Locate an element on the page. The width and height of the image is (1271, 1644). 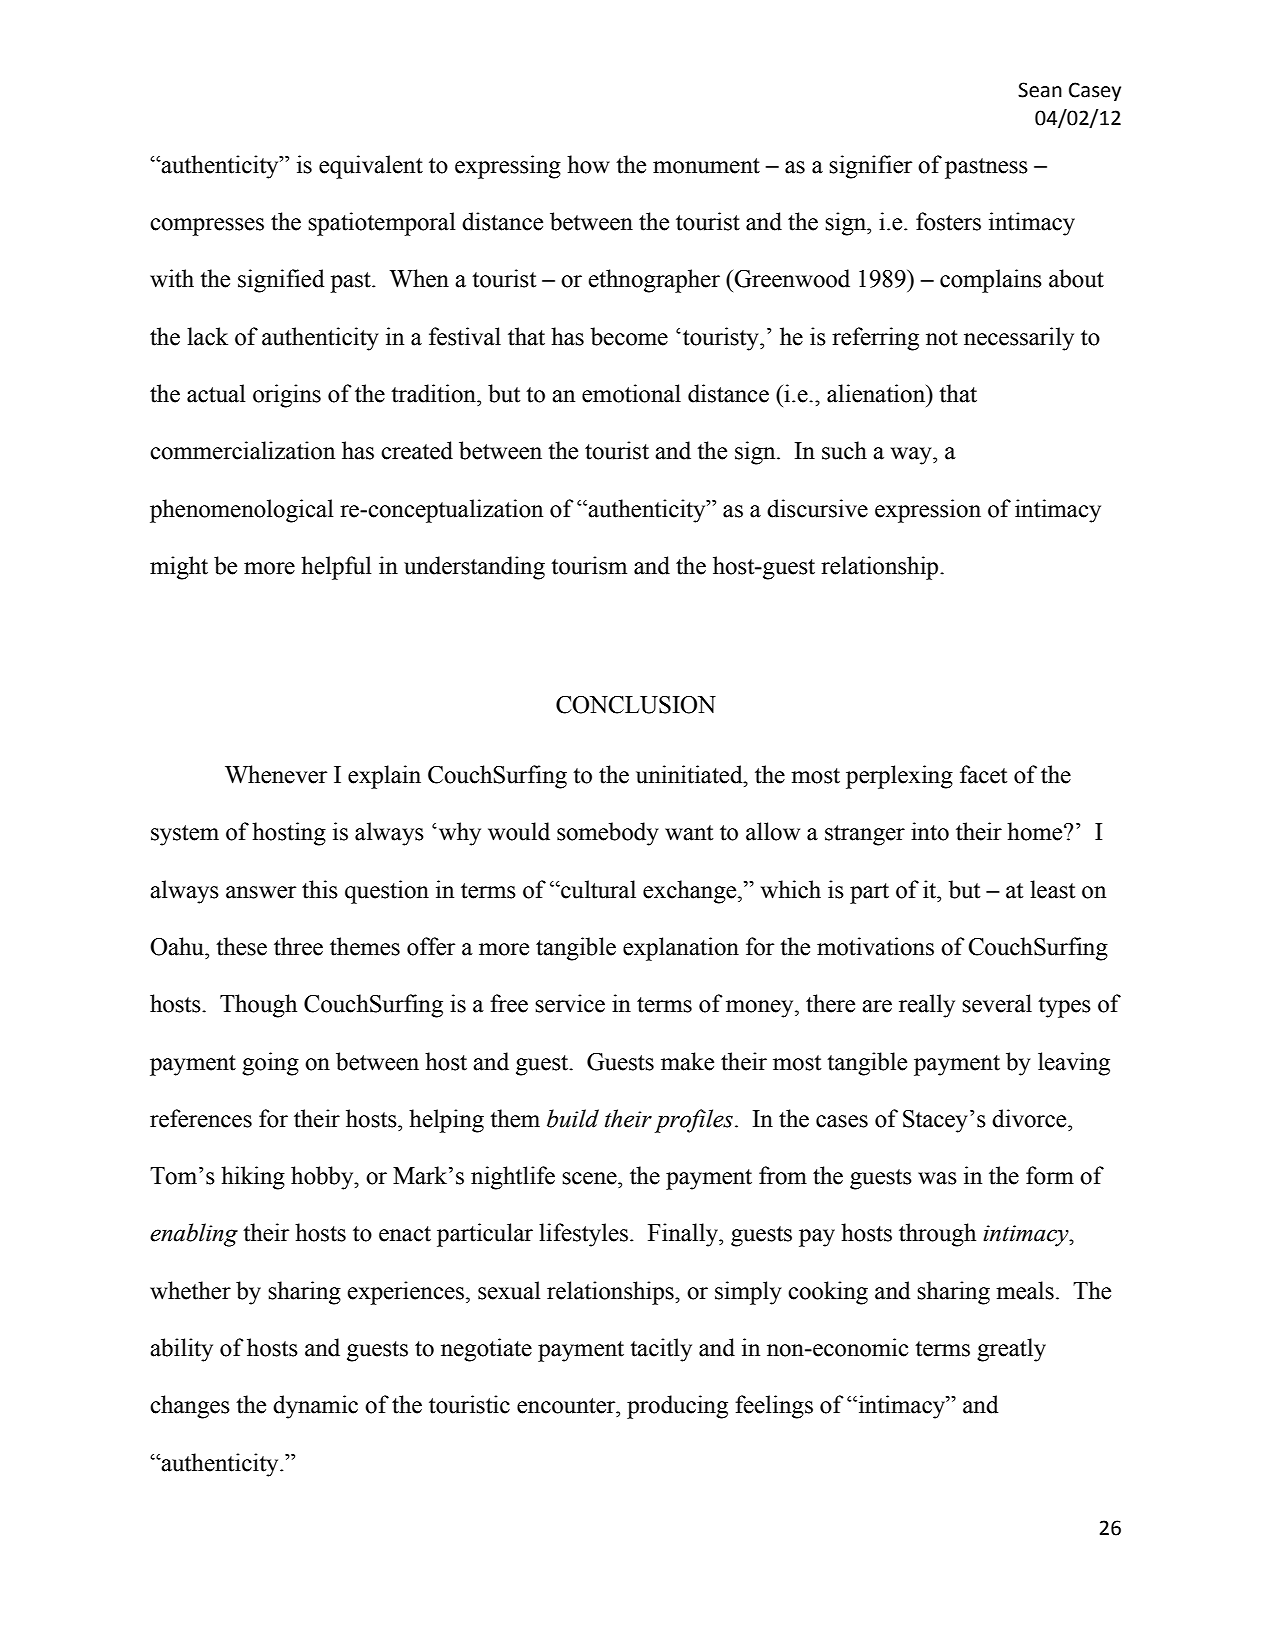
how is located at coordinates (588, 164).
